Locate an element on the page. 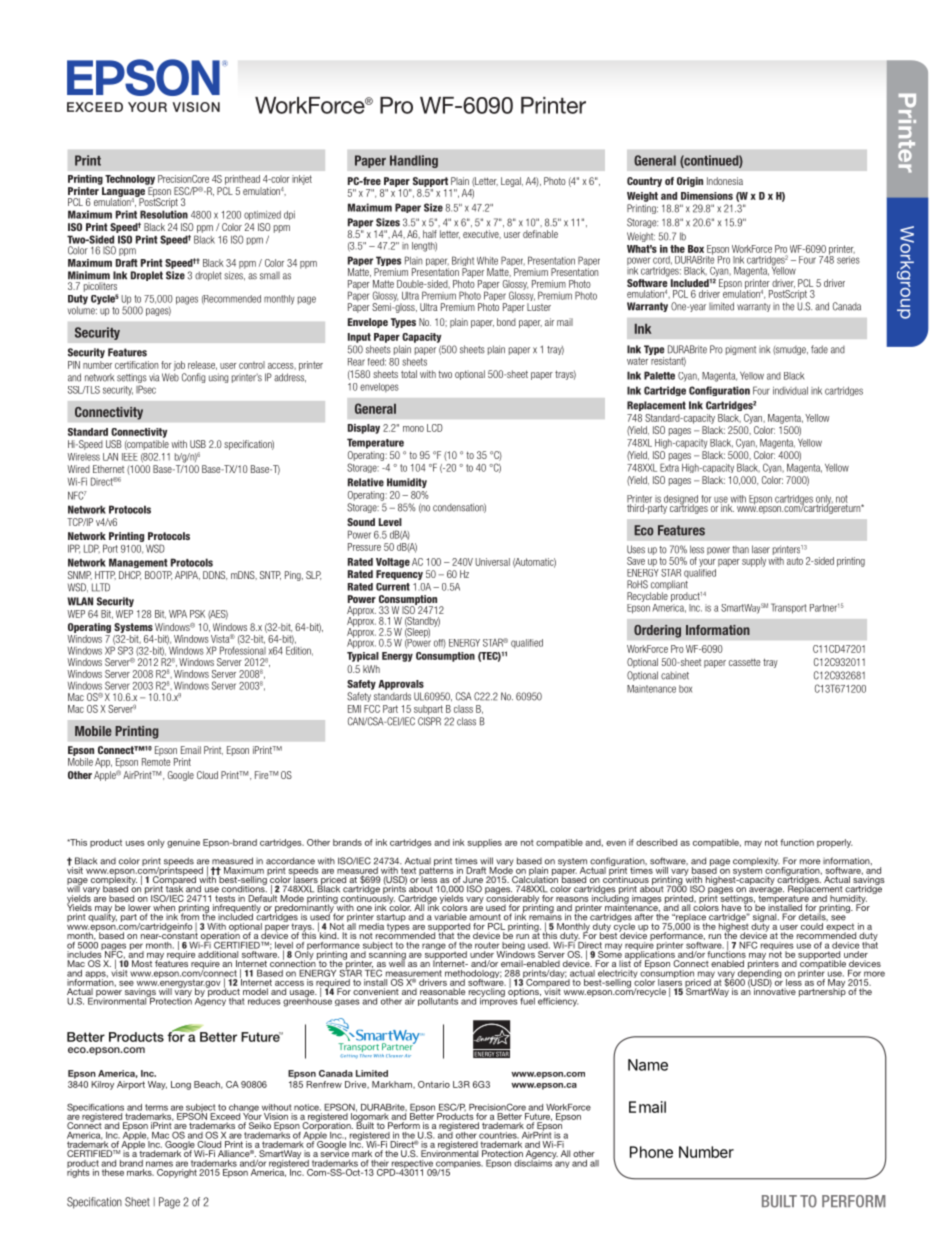 This image has height=1233, width=952. off is located at coordinates (440, 644).
